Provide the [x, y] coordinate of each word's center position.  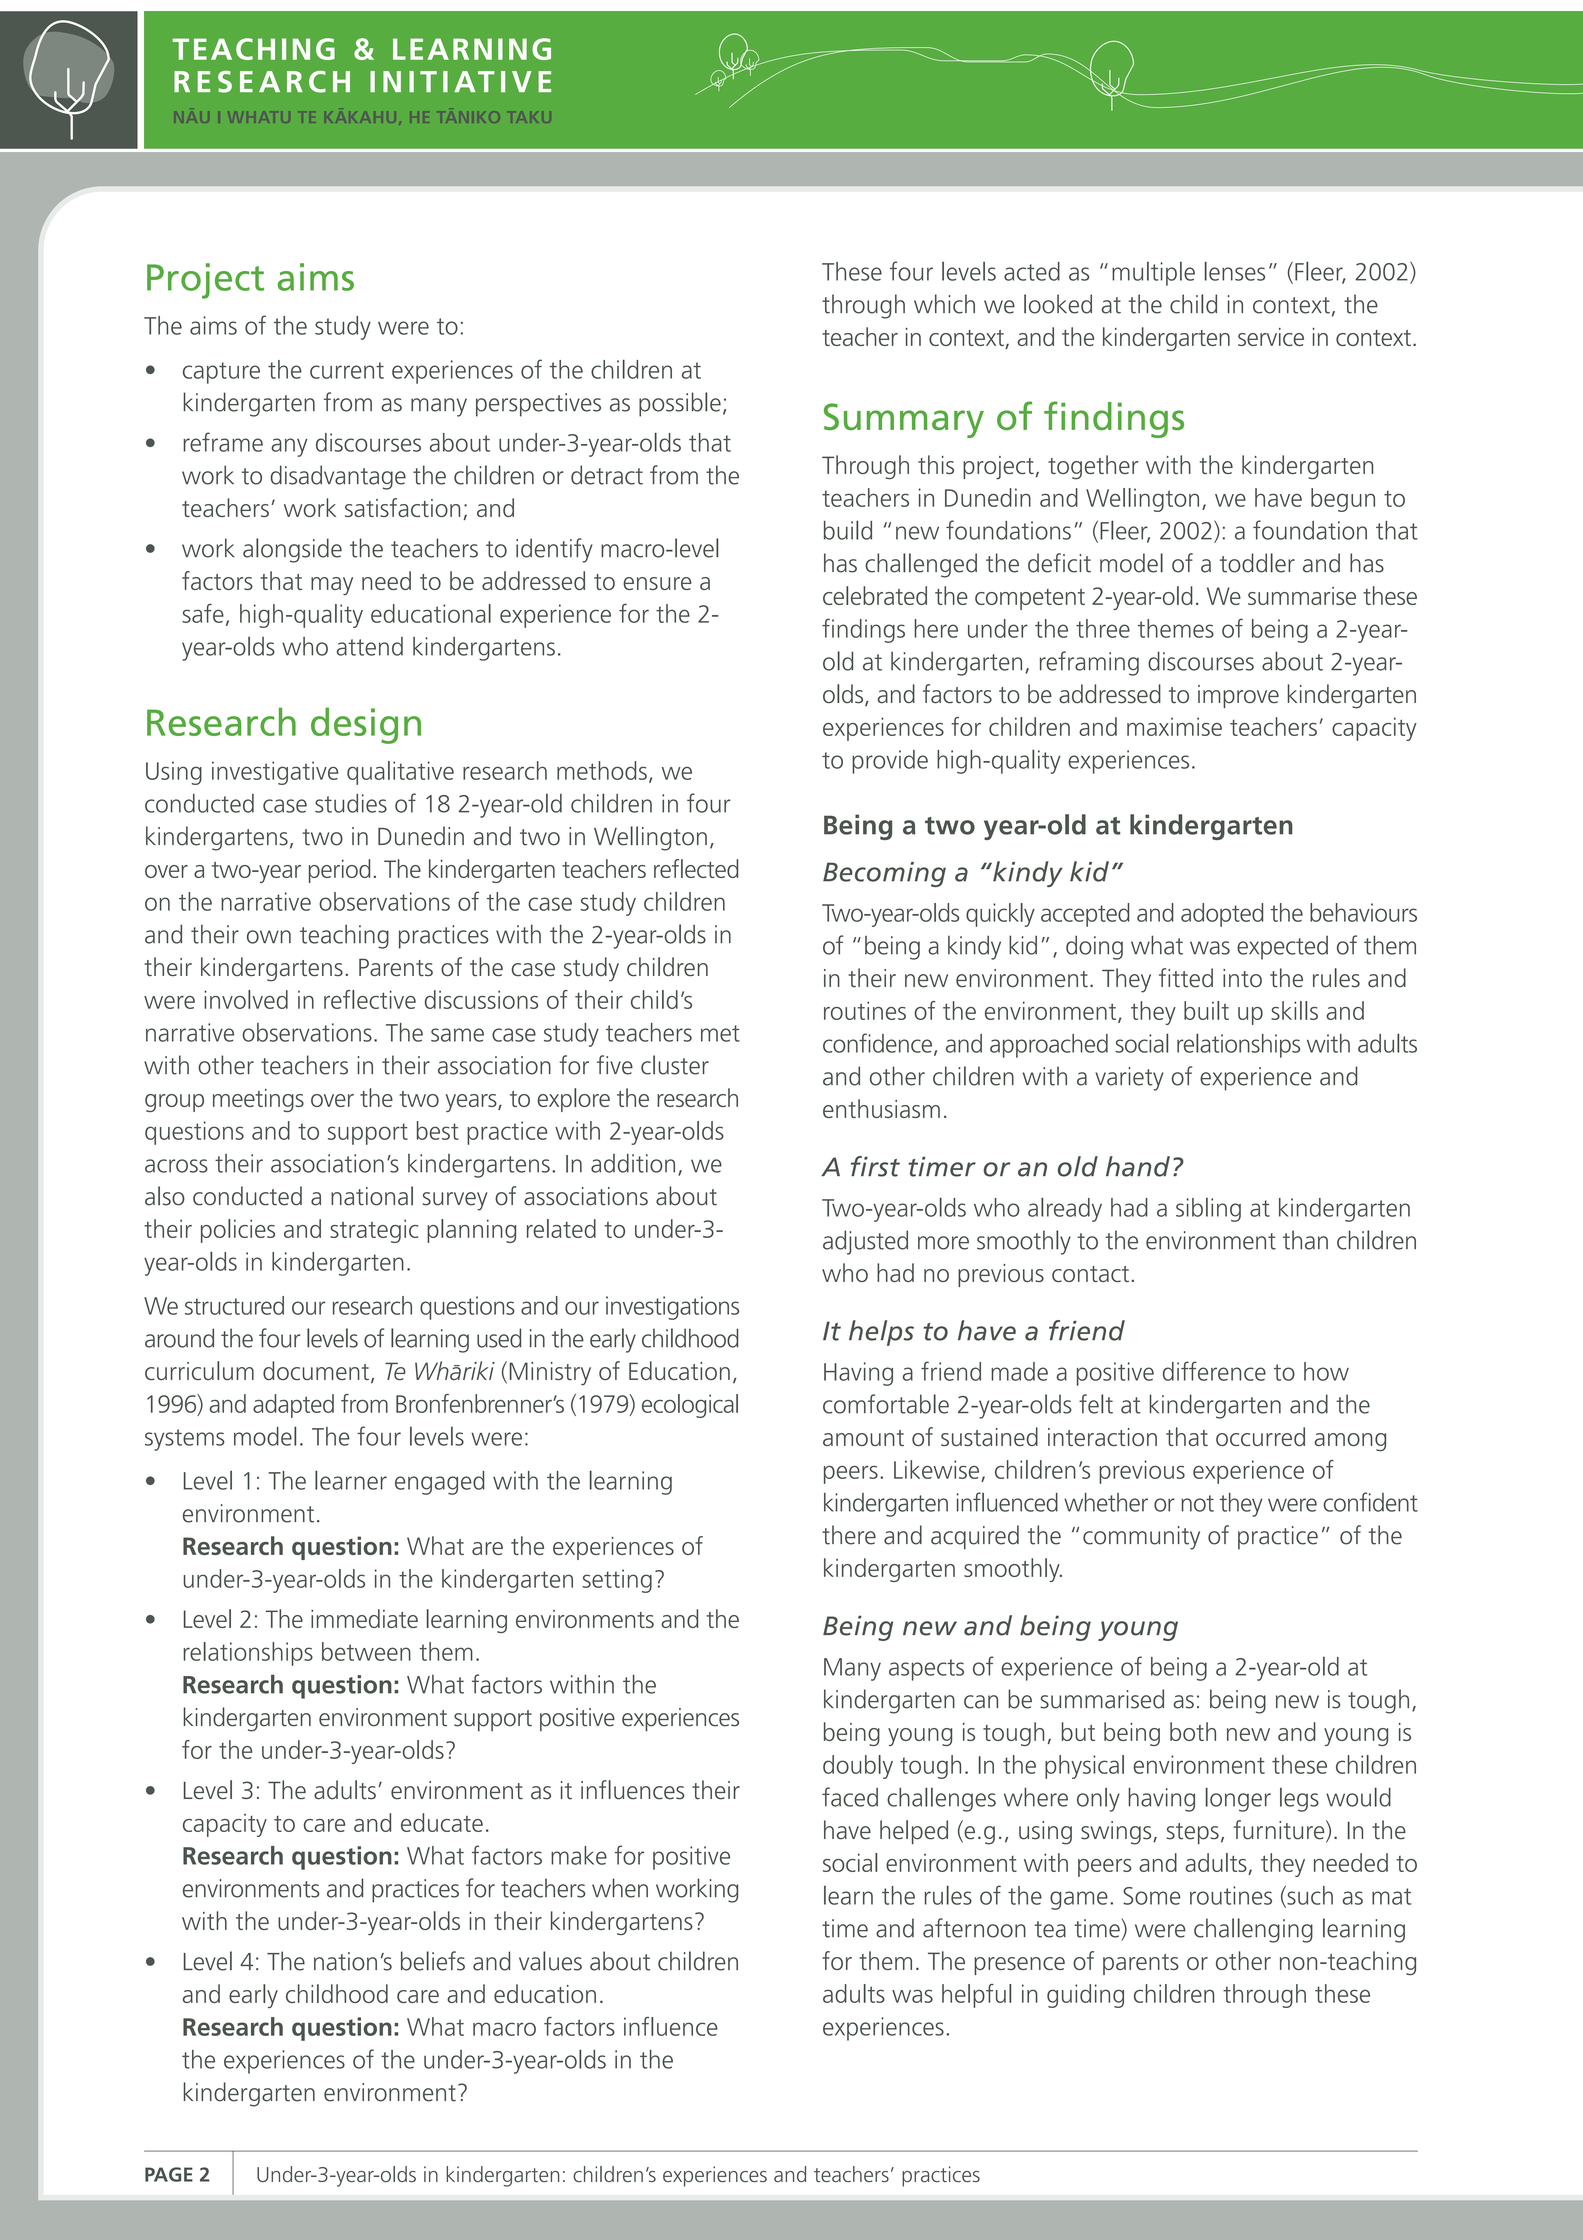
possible [680, 404]
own [269, 937]
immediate [364, 1618]
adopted [1222, 915]
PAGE [169, 2174]
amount [863, 1438]
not [1197, 1503]
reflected [696, 868]
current [347, 370]
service [1271, 337]
